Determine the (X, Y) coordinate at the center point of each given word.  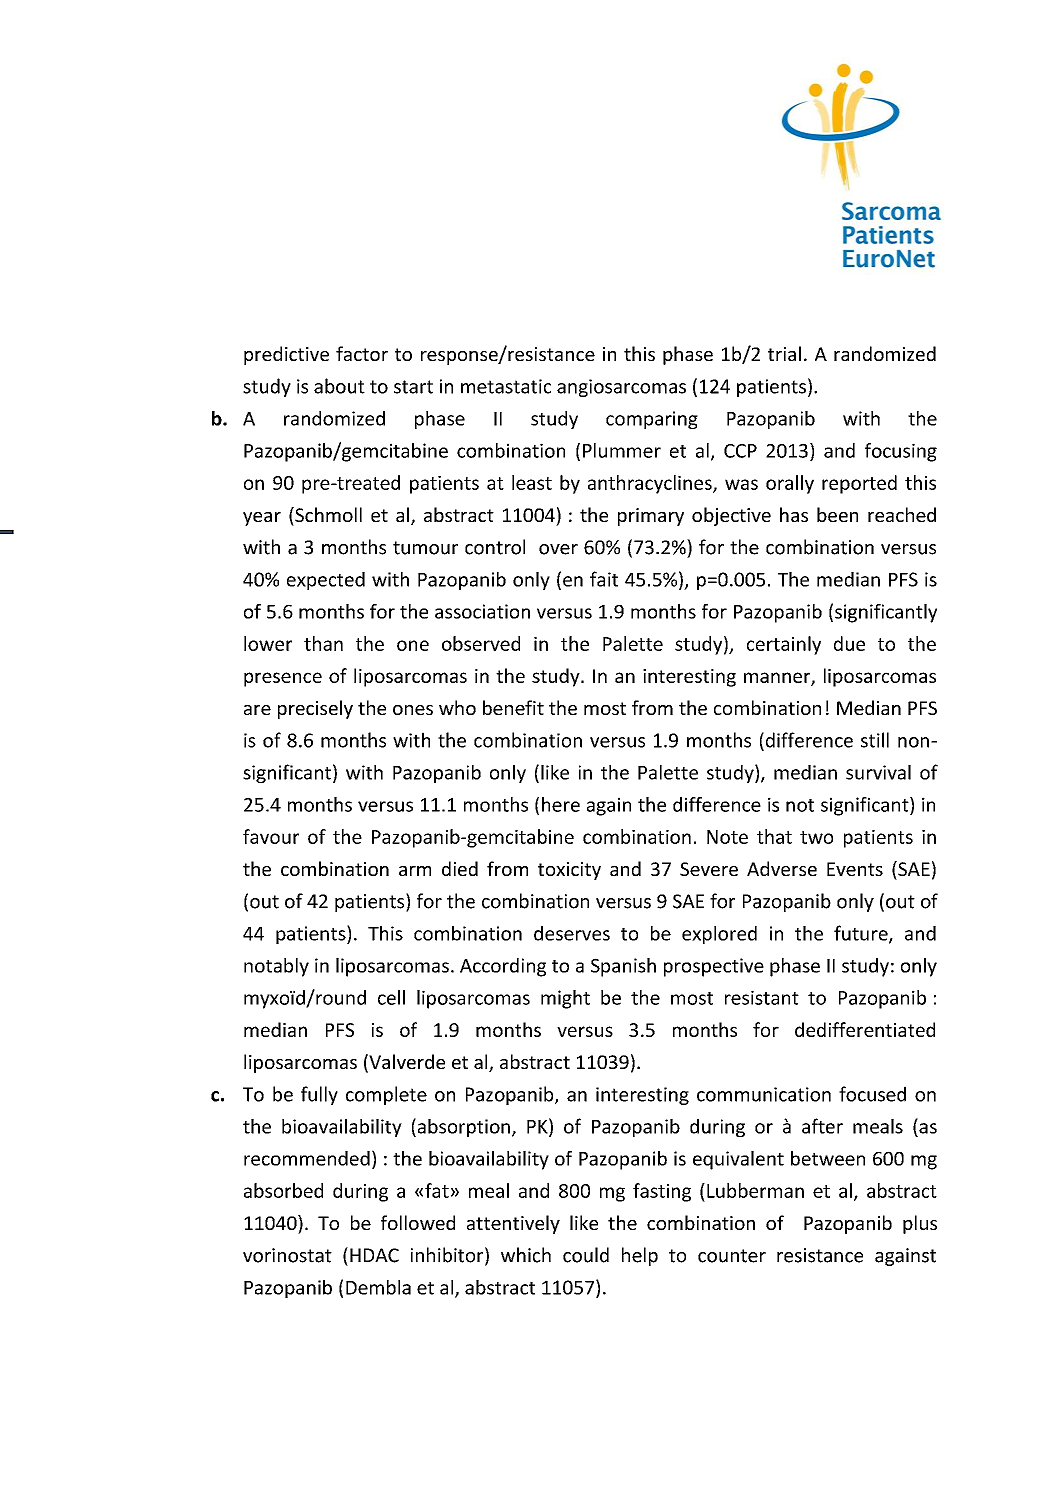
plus (920, 1224)
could (586, 1255)
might (565, 999)
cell (391, 997)
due (849, 643)
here (561, 804)
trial (784, 353)
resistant (762, 997)
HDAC (374, 1255)
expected (326, 581)
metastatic (506, 386)
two (816, 837)
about (339, 386)
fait (604, 579)
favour (271, 836)
